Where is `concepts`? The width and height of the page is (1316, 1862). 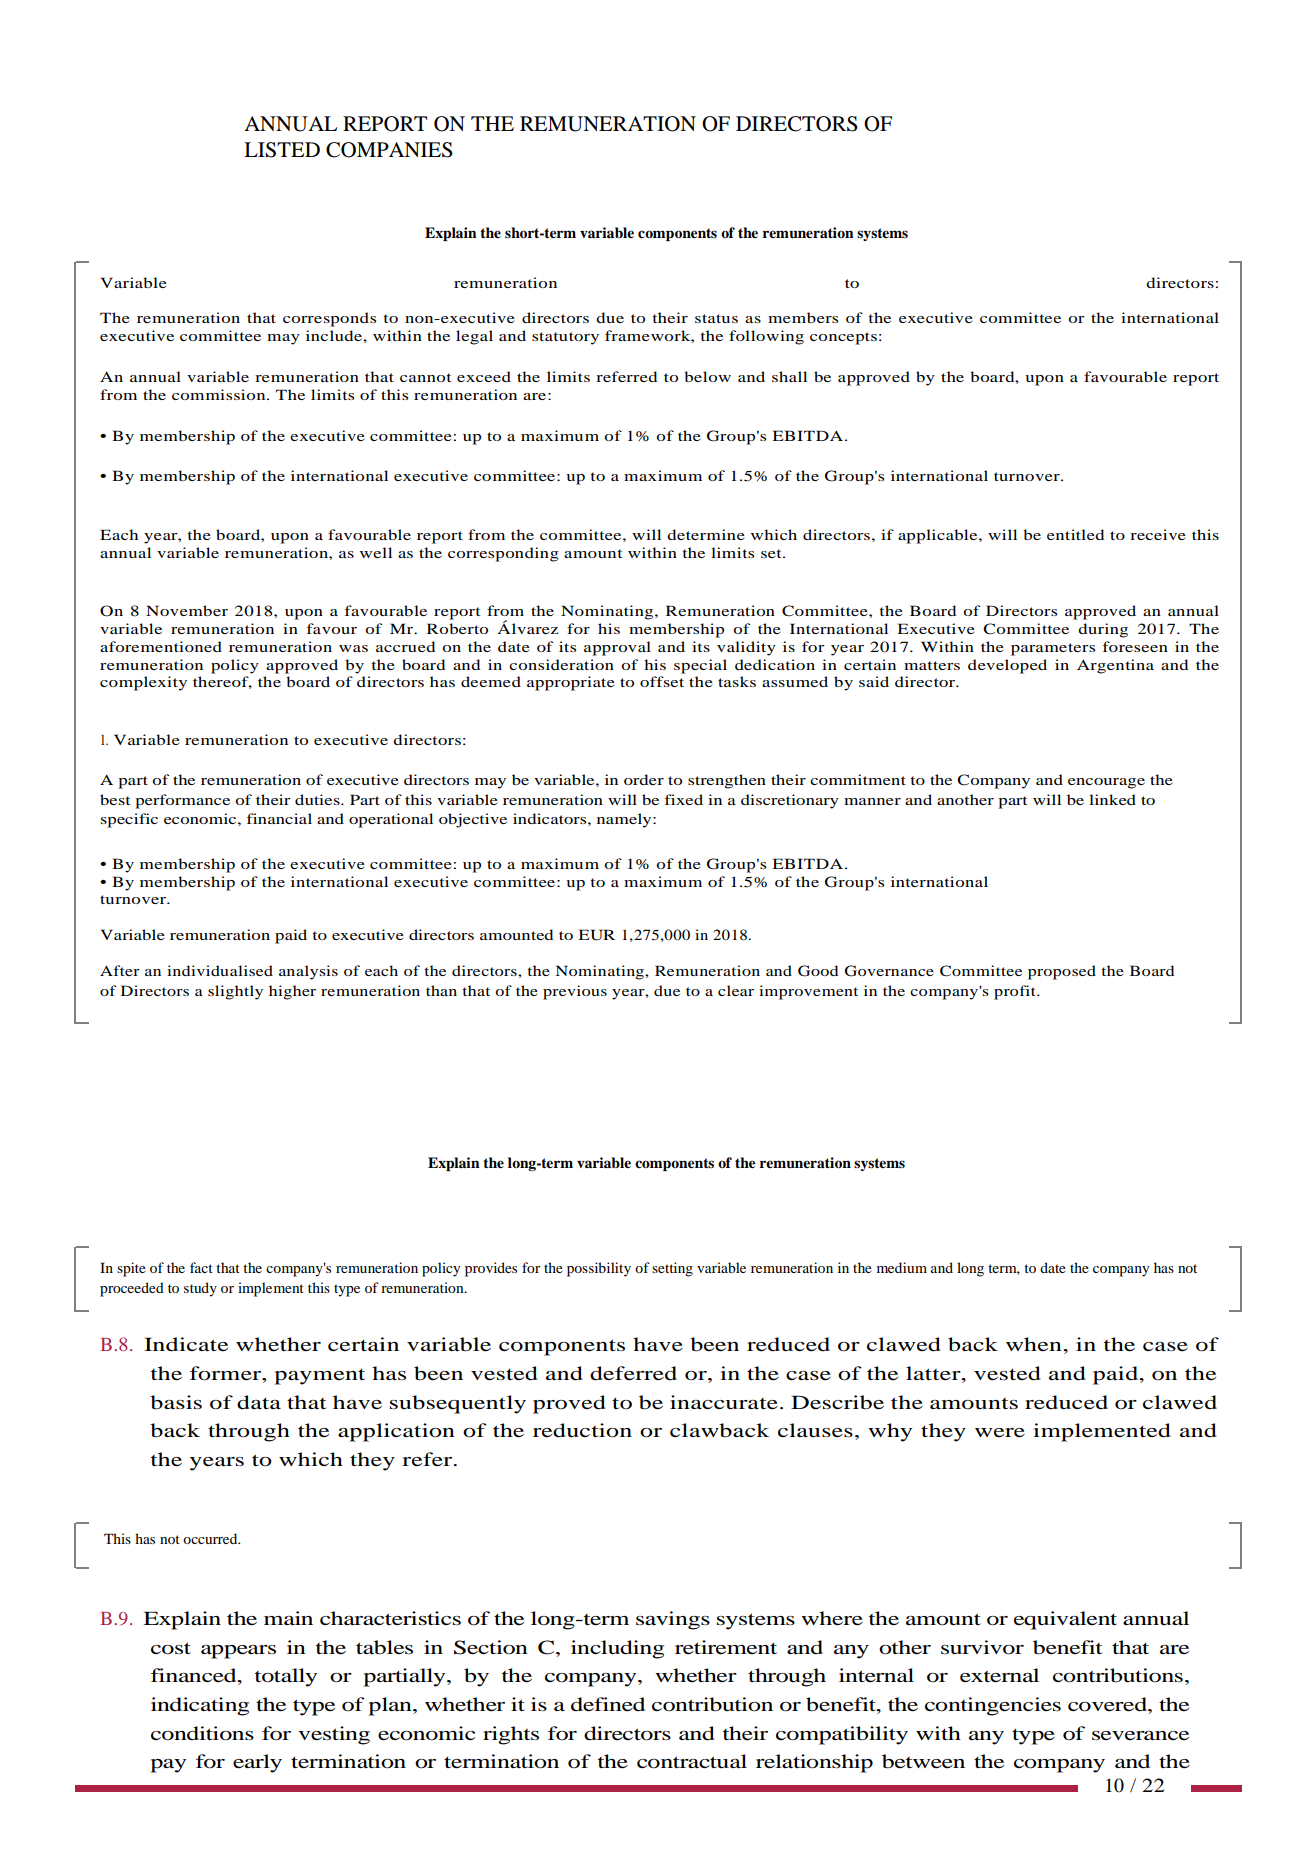 concepts is located at coordinates (843, 338).
